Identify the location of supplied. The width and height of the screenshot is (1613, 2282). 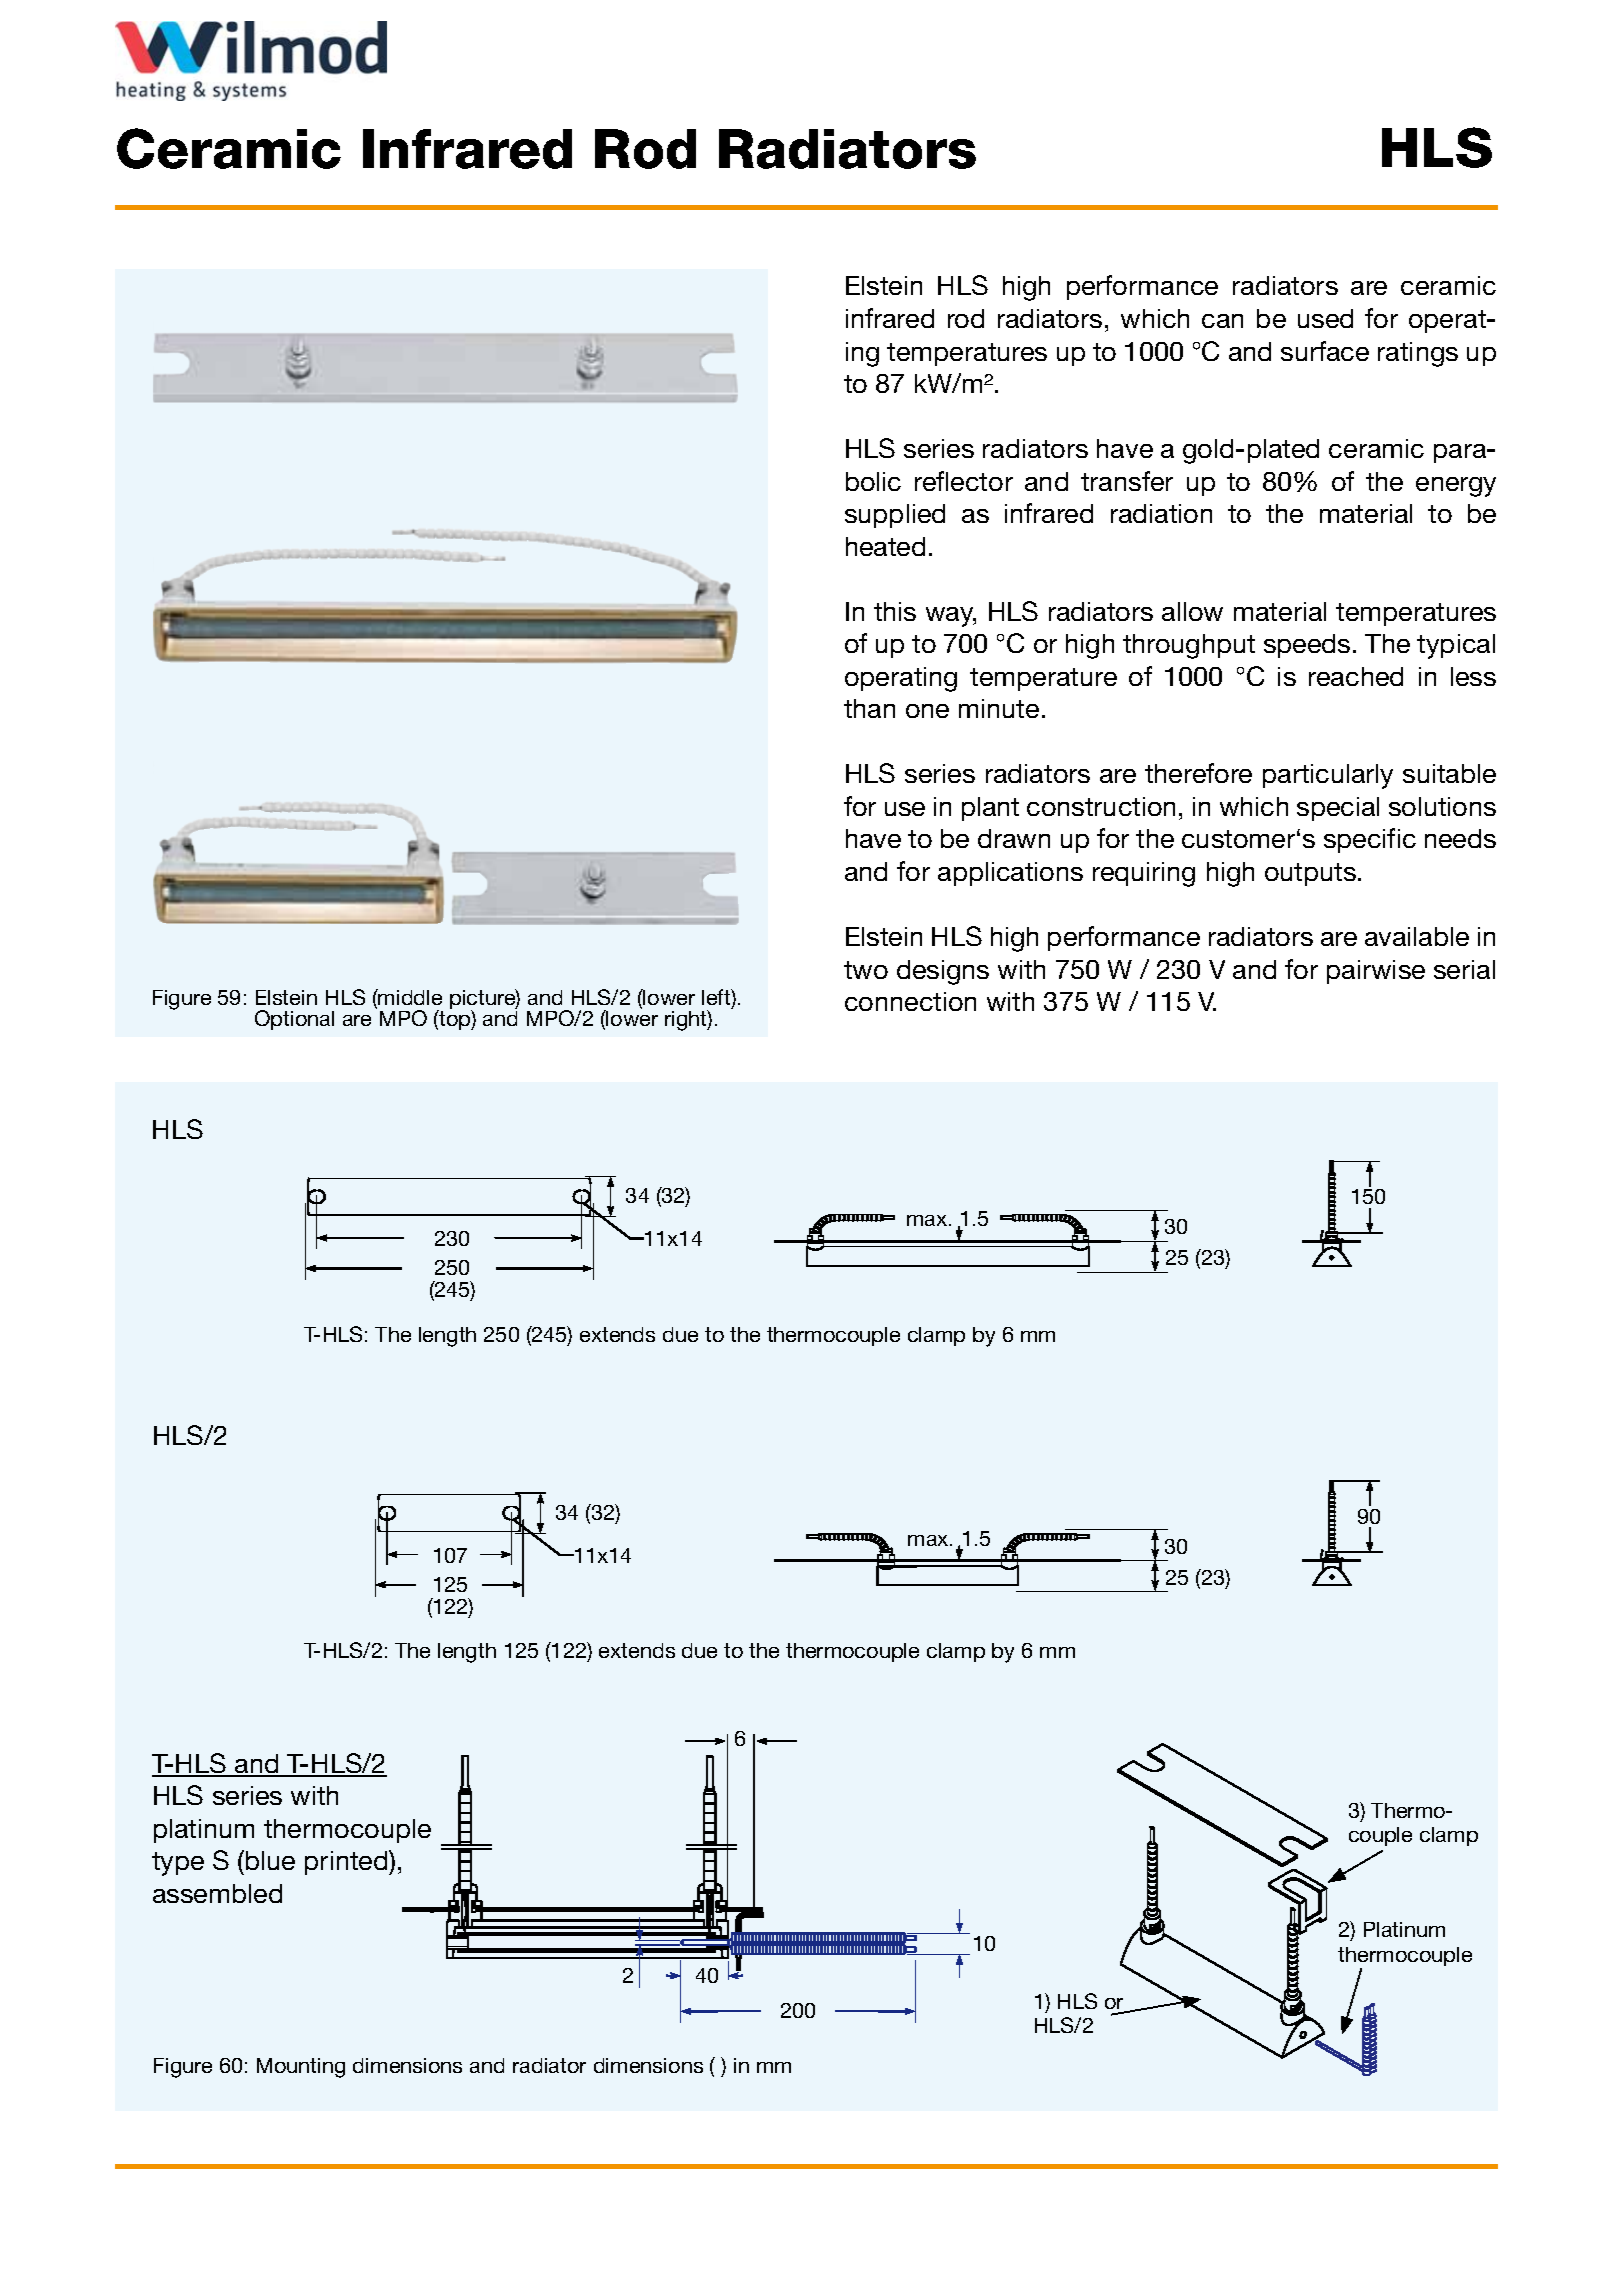
(895, 516).
